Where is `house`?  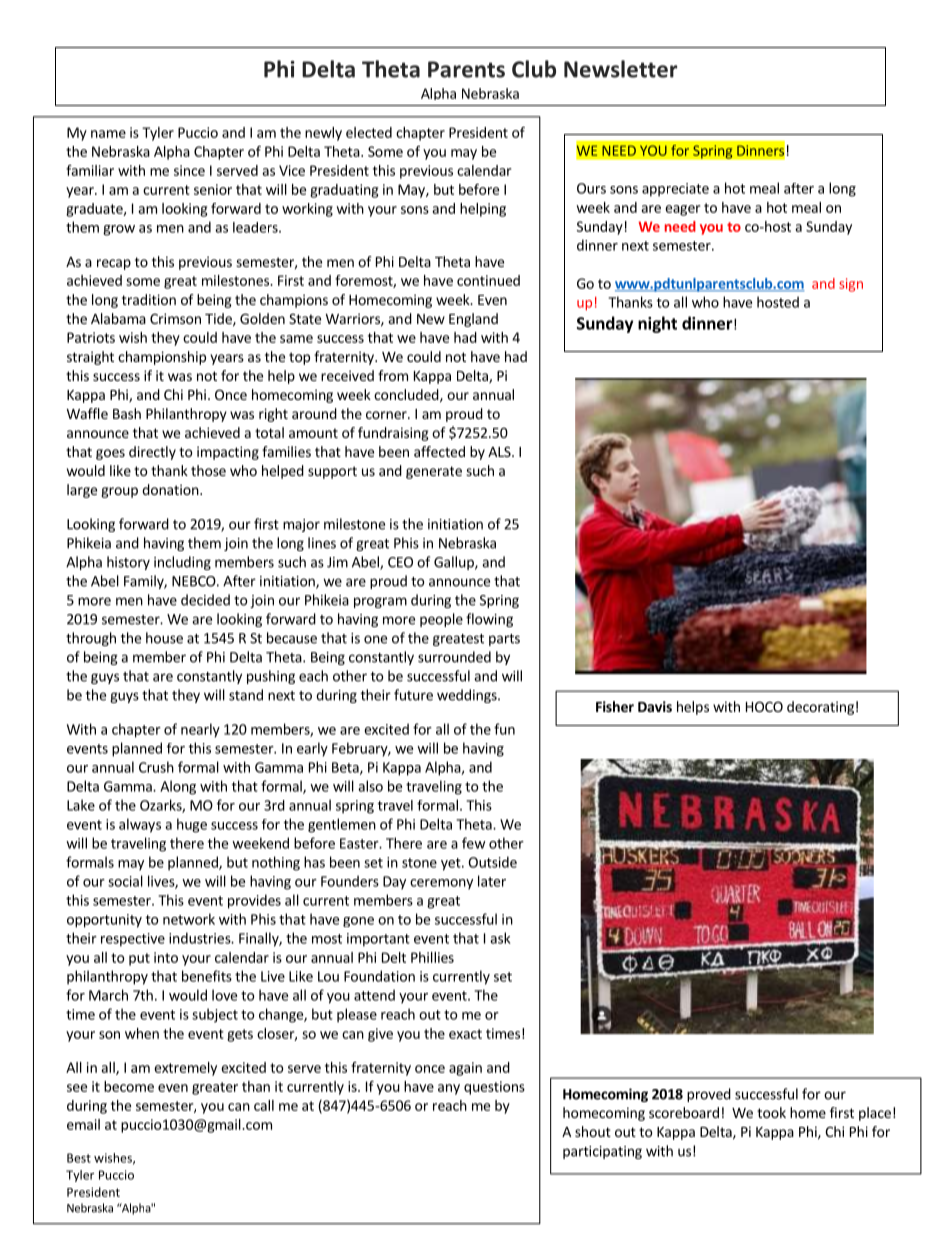
house is located at coordinates (164, 638).
